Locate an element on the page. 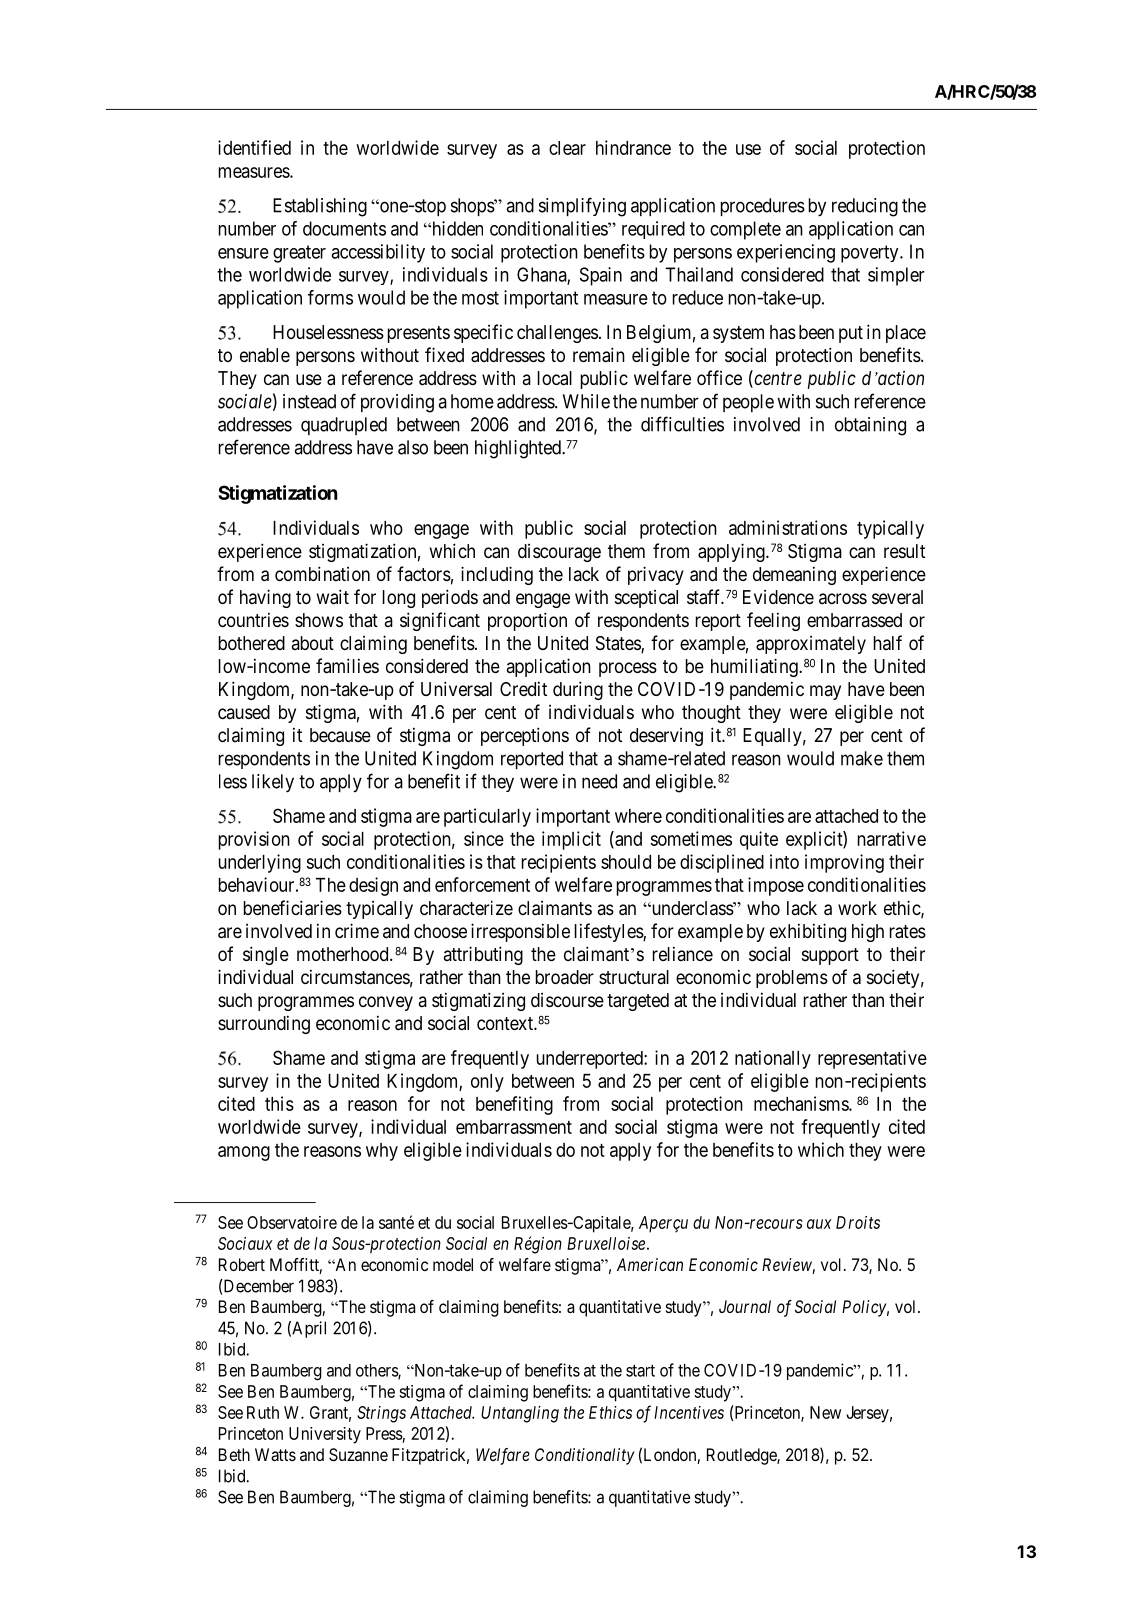 The width and height of the document is (1143, 1616). University is located at coordinates (325, 1435).
